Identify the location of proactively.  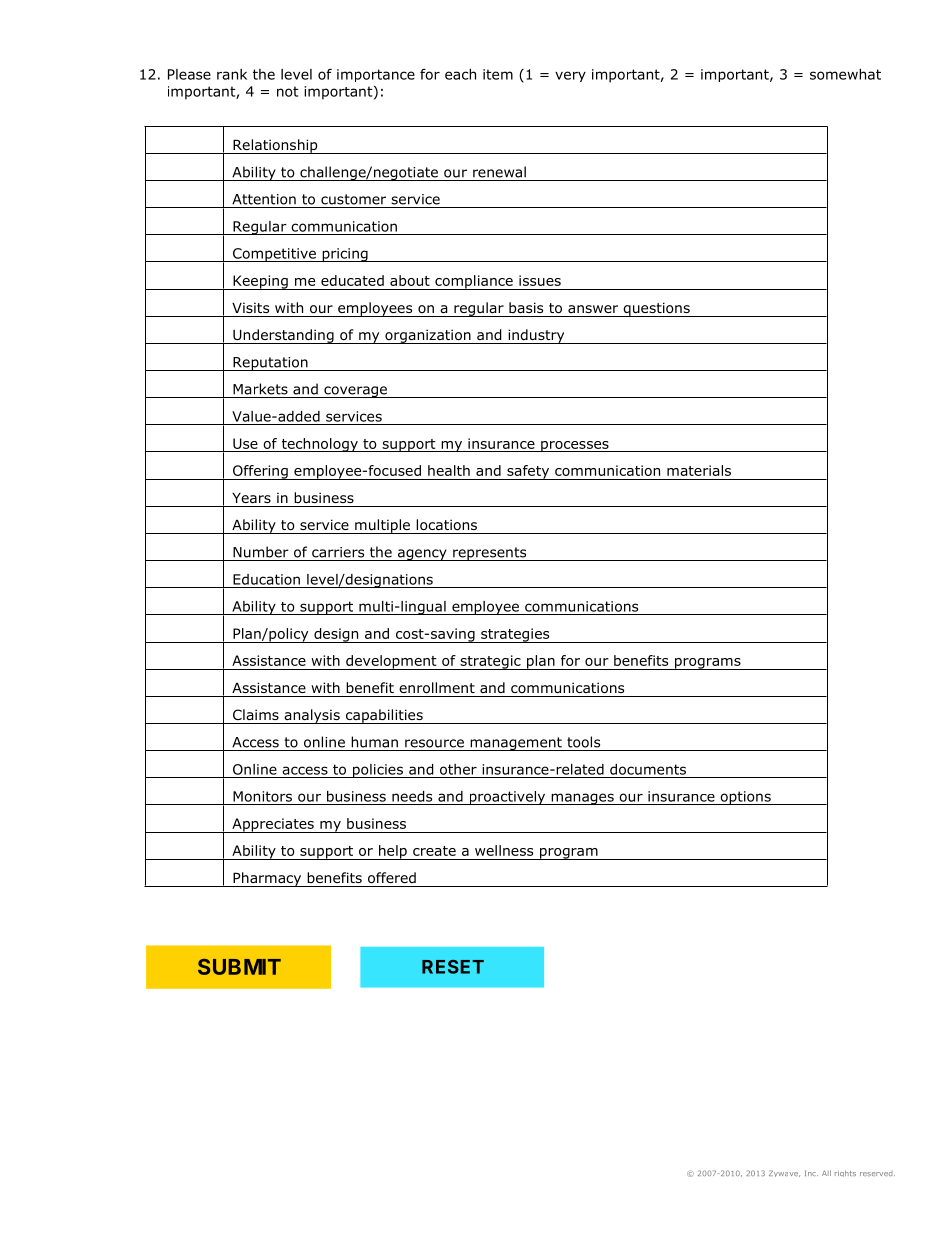
(507, 798).
